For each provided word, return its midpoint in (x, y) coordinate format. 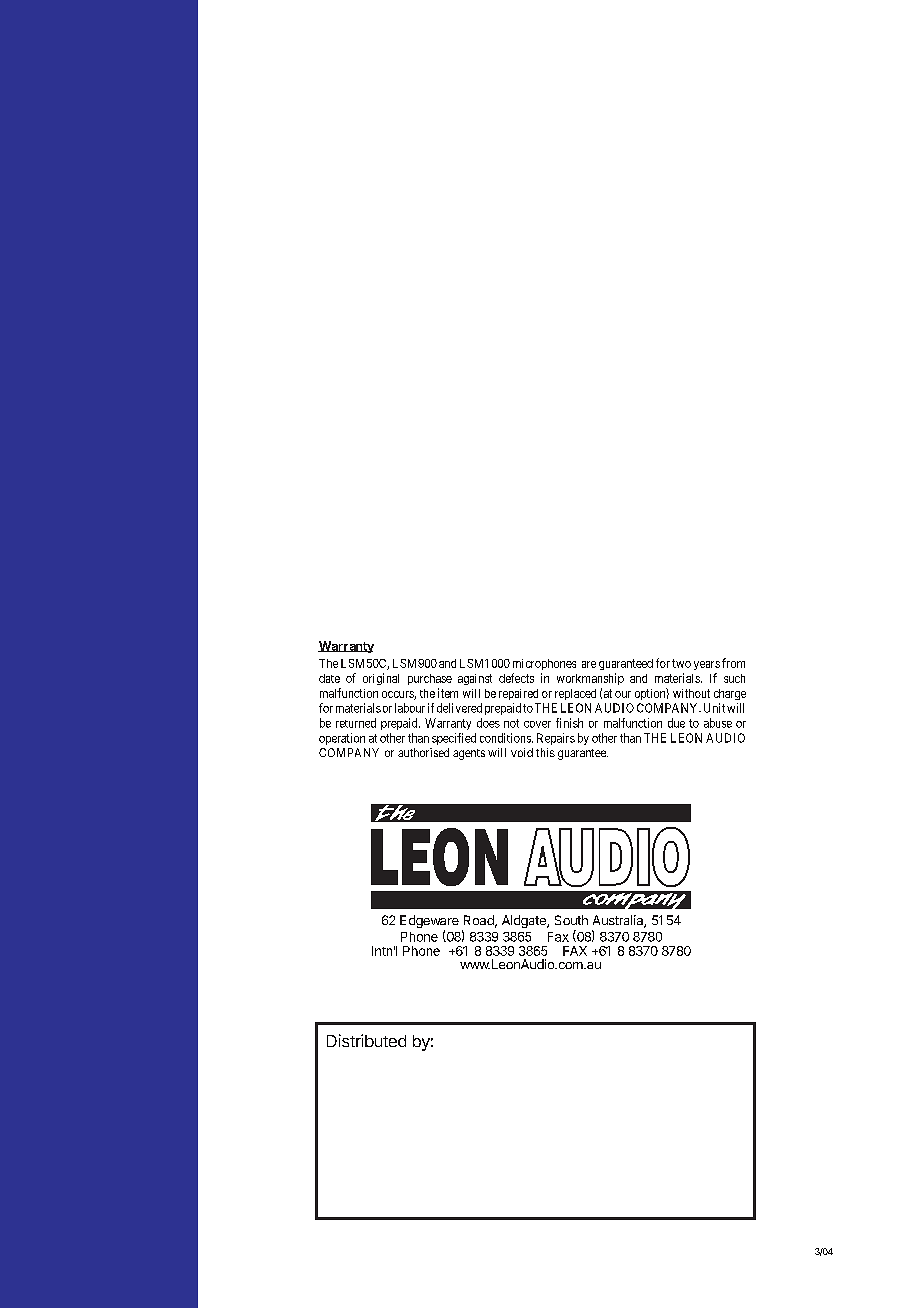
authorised (423, 752)
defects (516, 678)
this (545, 752)
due (676, 723)
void (522, 752)
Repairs (556, 739)
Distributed (366, 1040)
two (681, 663)
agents (469, 754)
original (381, 679)
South (571, 920)
